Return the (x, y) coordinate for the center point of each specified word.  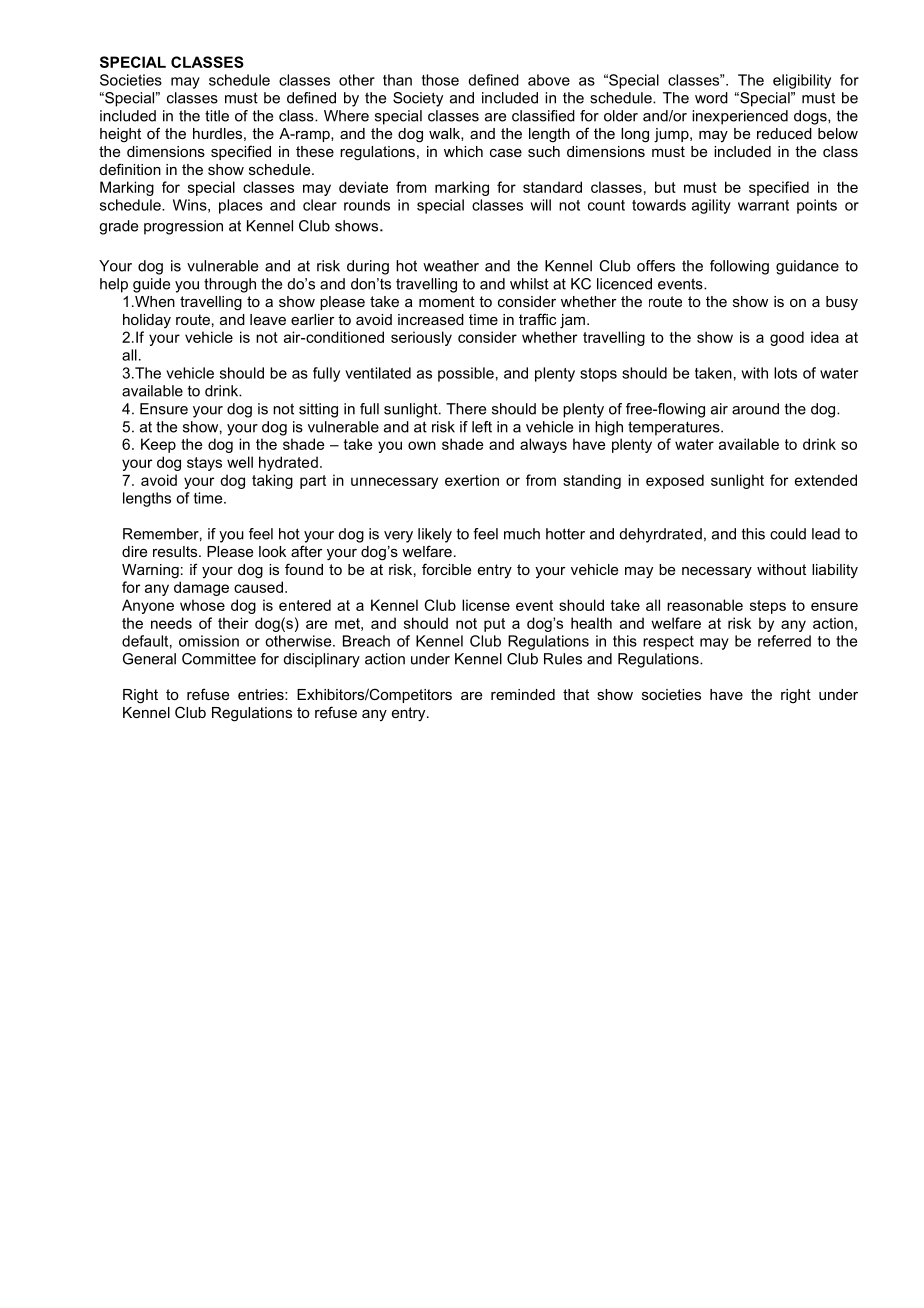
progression (183, 227)
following (739, 267)
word (711, 98)
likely (435, 535)
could (788, 534)
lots (785, 373)
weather (451, 266)
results (176, 551)
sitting (318, 410)
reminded (523, 694)
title (217, 116)
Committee (219, 659)
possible (466, 374)
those (440, 80)
